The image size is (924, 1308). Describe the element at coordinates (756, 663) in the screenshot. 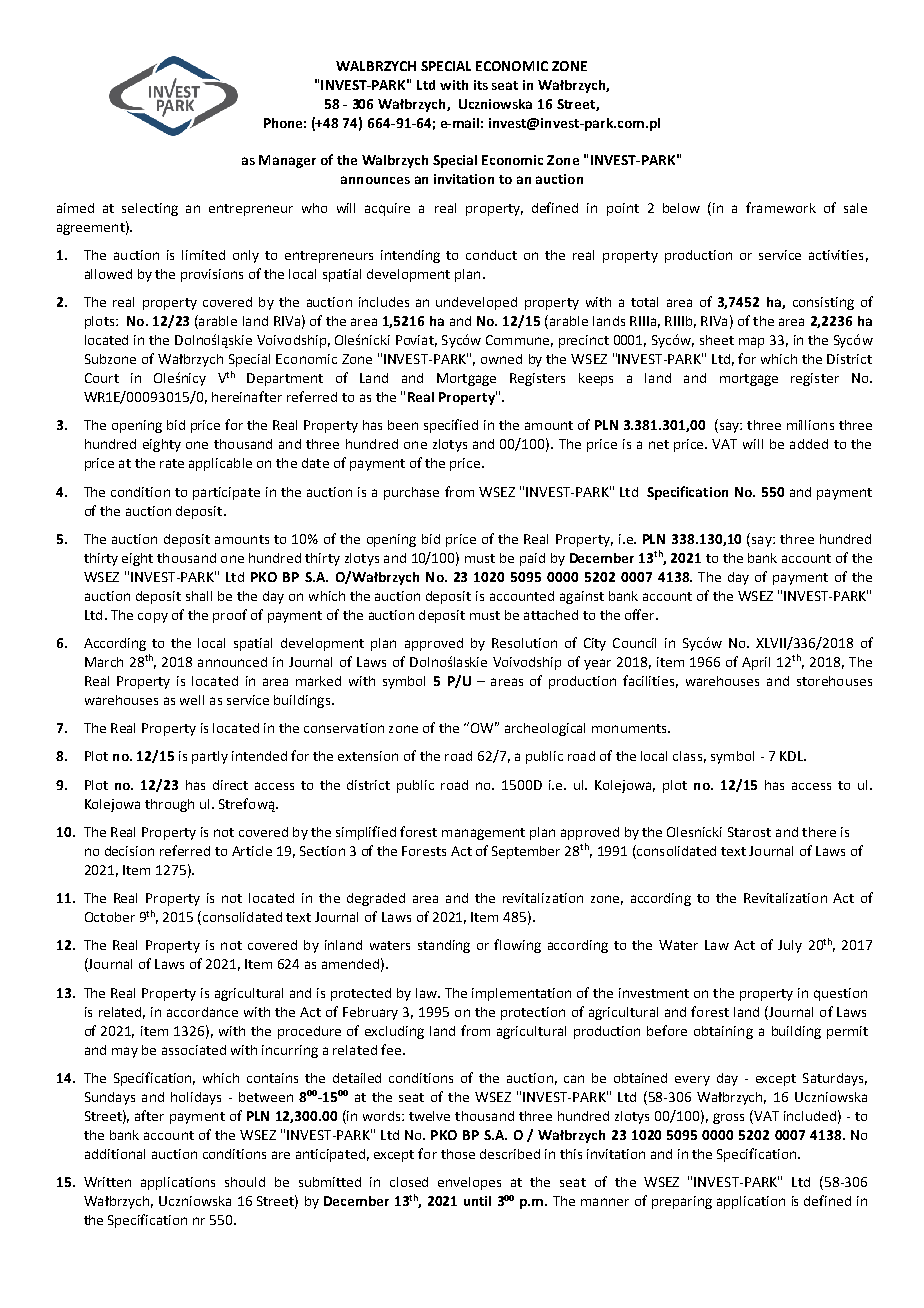

I see `April` at that location.
